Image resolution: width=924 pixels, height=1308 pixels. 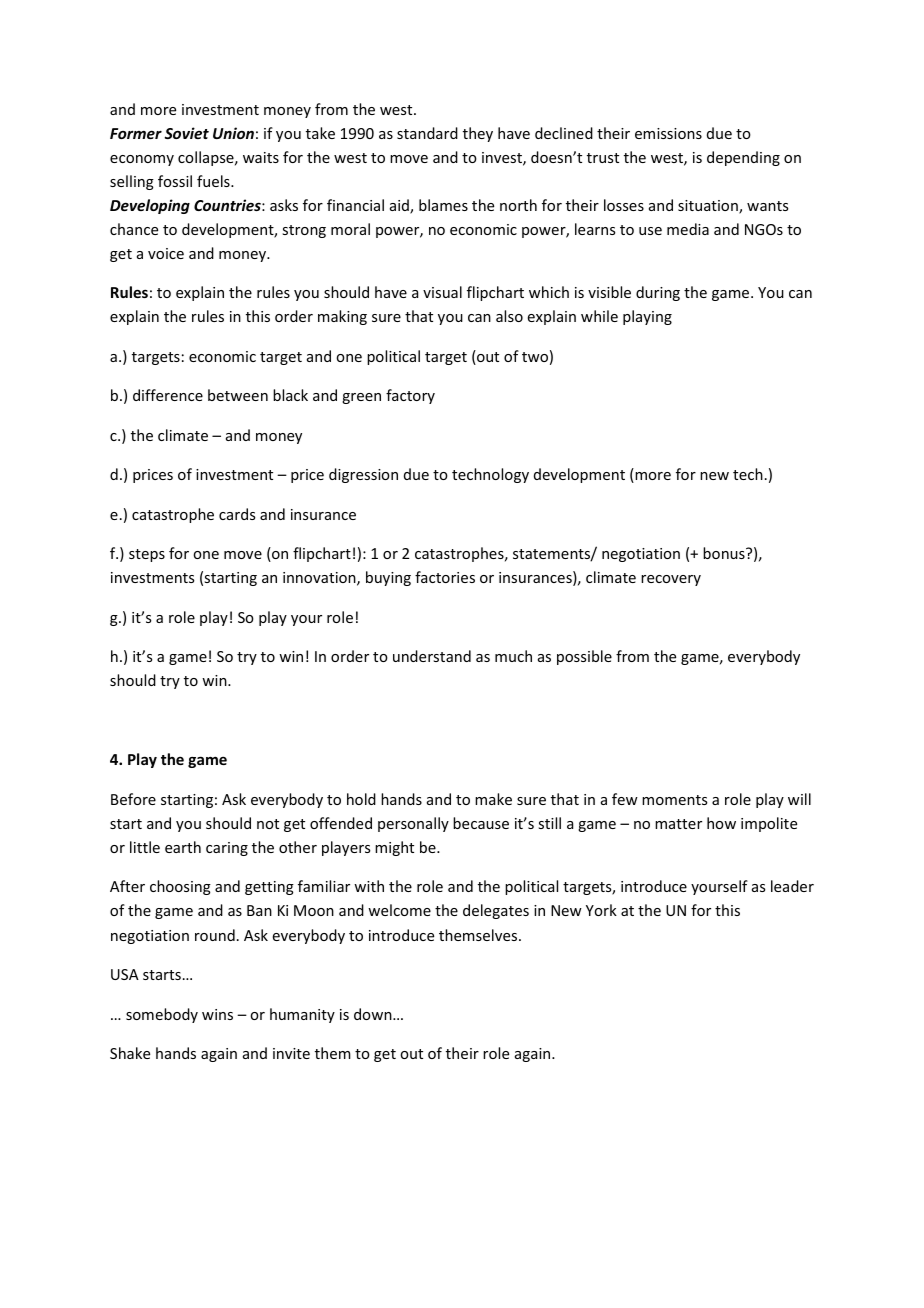 What do you see at coordinates (721, 823) in the screenshot?
I see `how` at bounding box center [721, 823].
